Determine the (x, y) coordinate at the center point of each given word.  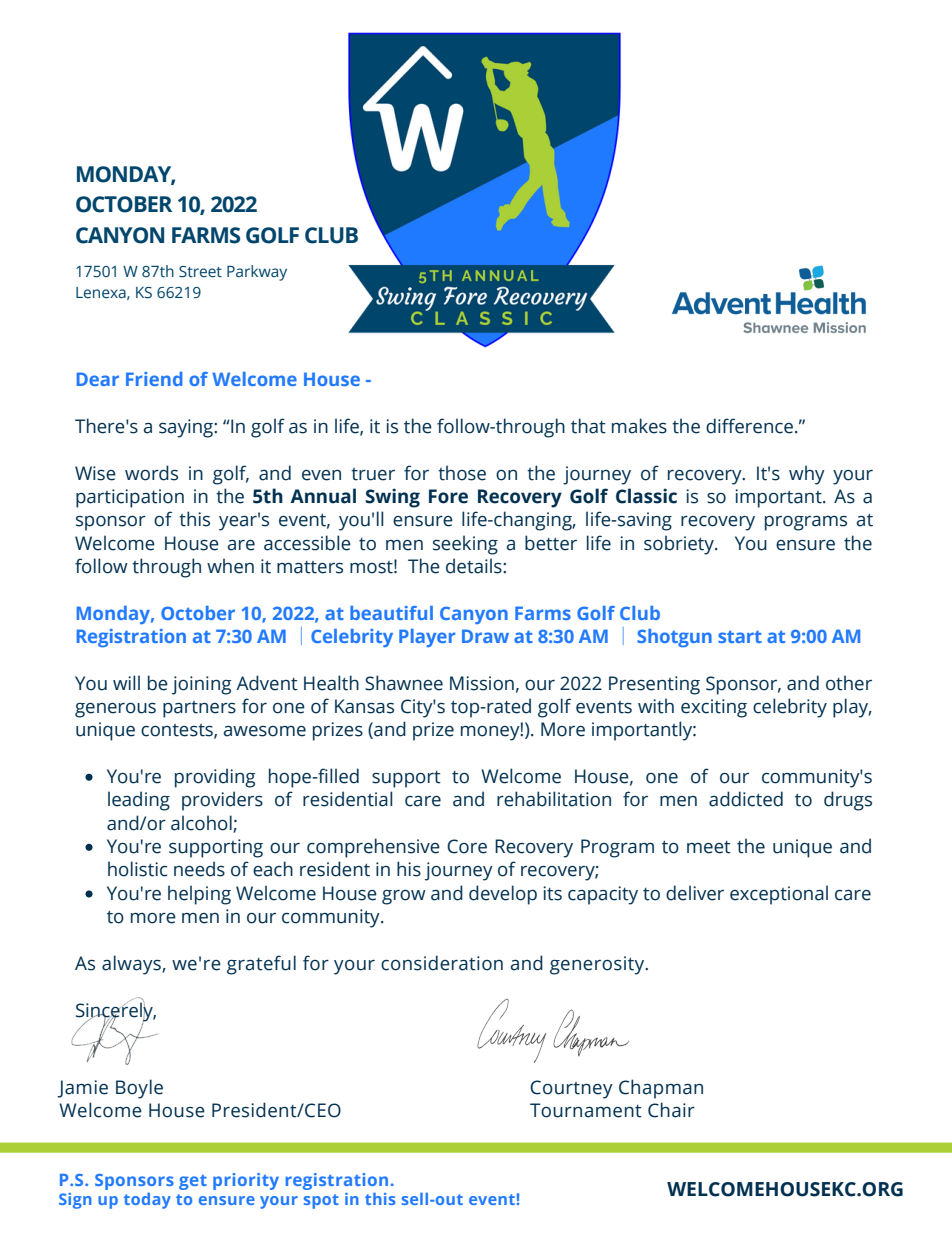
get (193, 1182)
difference (749, 426)
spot (321, 1201)
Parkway (257, 273)
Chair (671, 1110)
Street (200, 272)
